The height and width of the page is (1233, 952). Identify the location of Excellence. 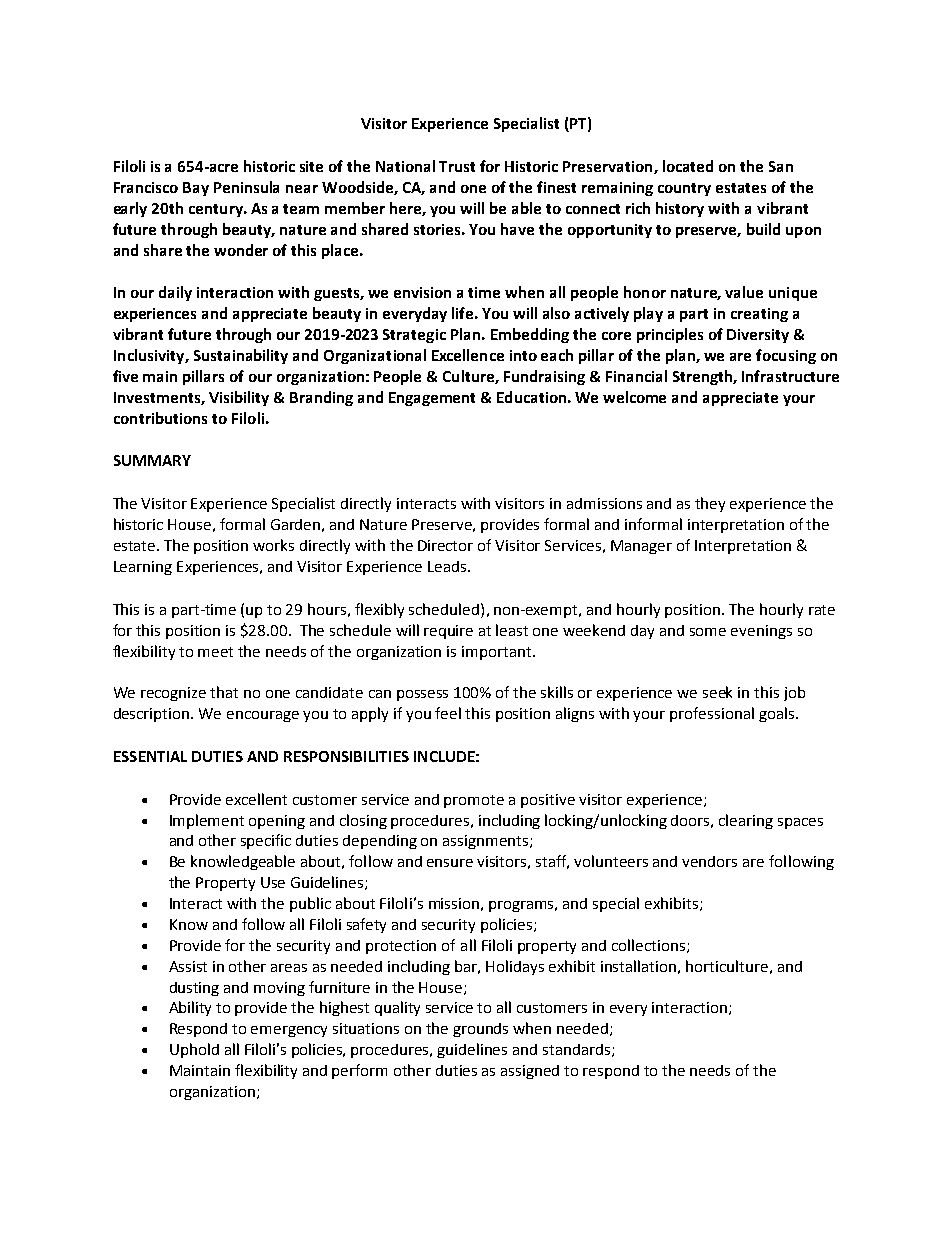
(468, 355).
